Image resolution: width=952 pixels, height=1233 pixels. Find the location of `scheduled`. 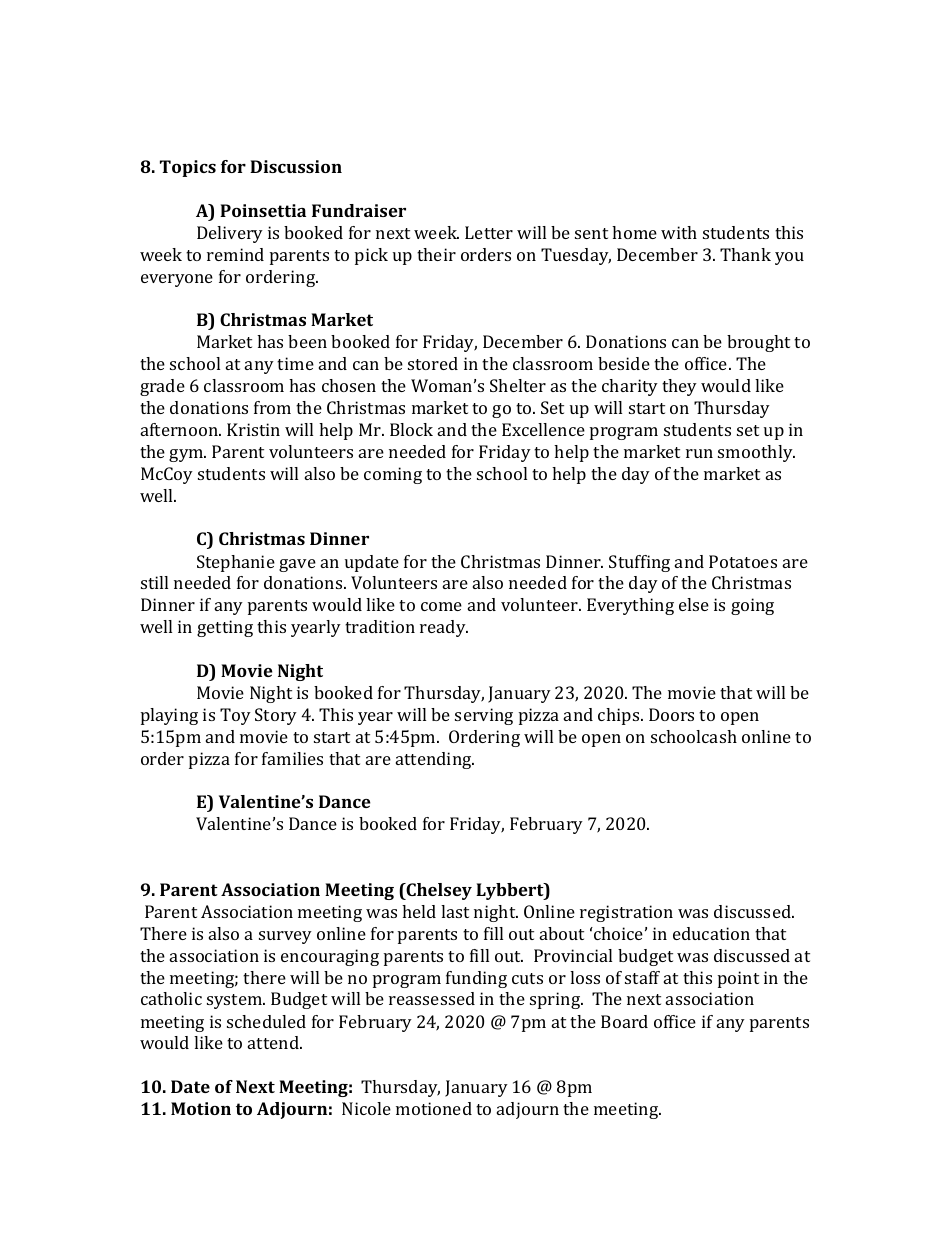

scheduled is located at coordinates (266, 1021).
